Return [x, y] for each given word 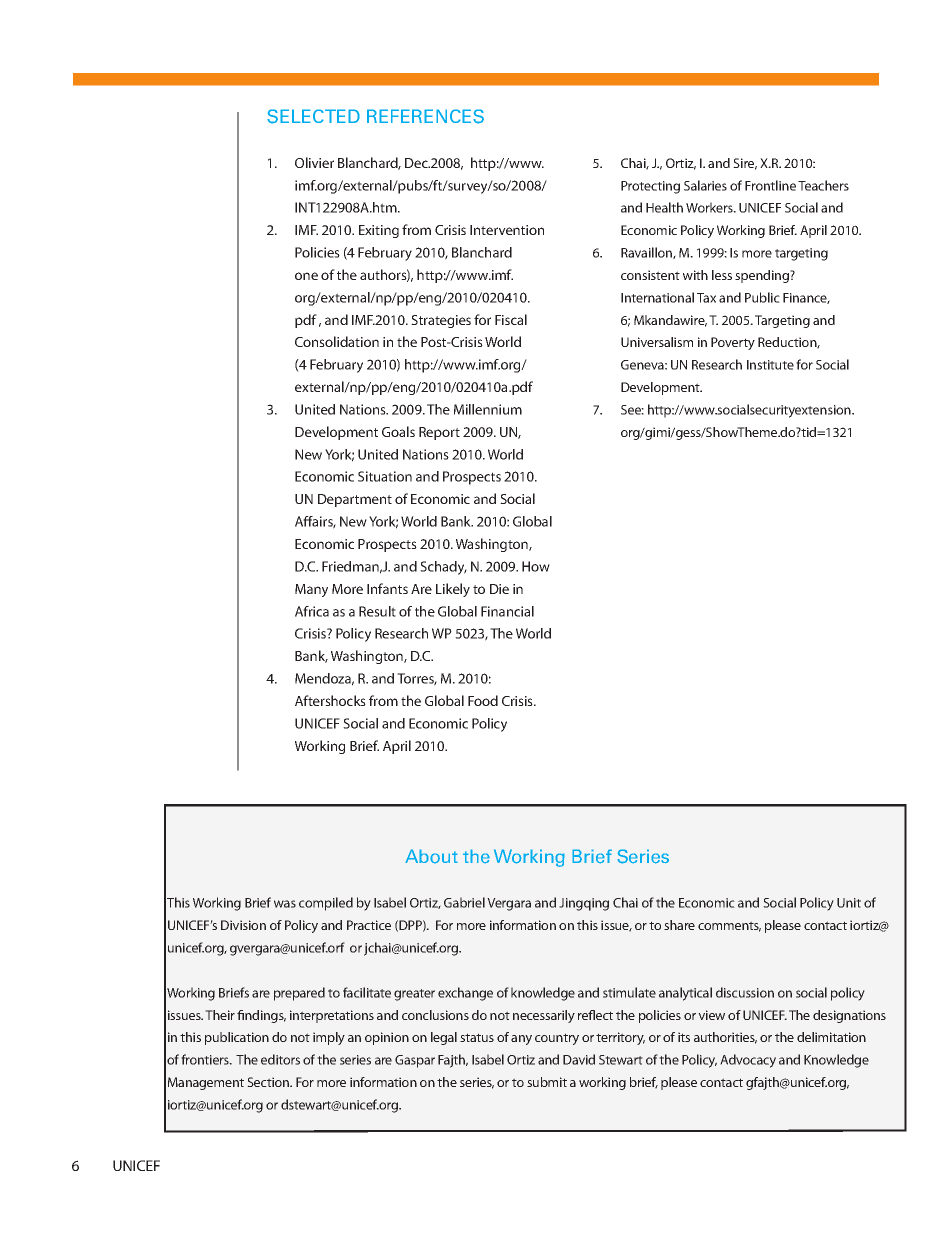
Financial [507, 611]
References [425, 116]
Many [311, 590]
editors [280, 1059]
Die [499, 589]
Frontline [770, 185]
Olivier [314, 162]
